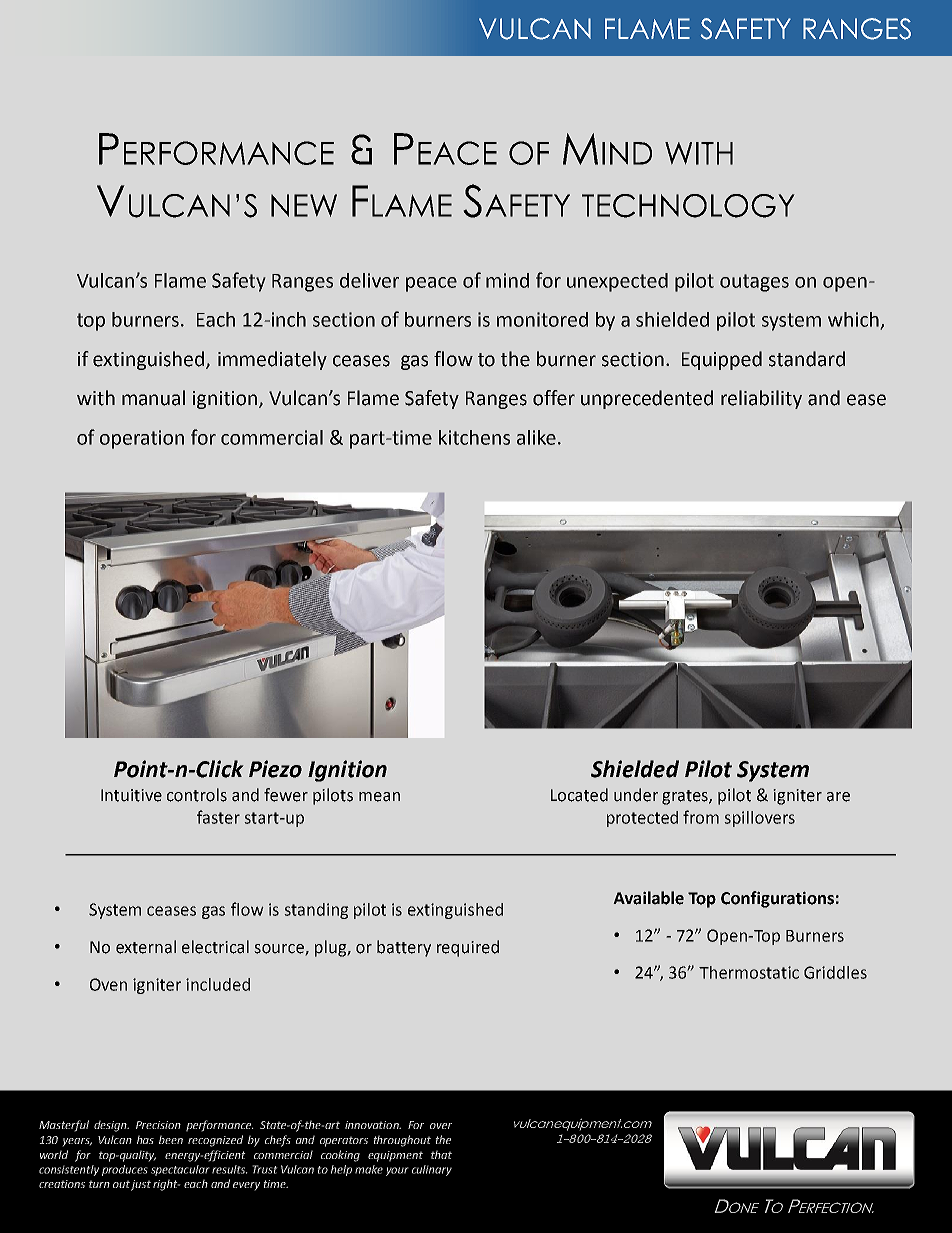 This page has width=952, height=1233. Describe the element at coordinates (146, 947) in the page. I see `external` at that location.
